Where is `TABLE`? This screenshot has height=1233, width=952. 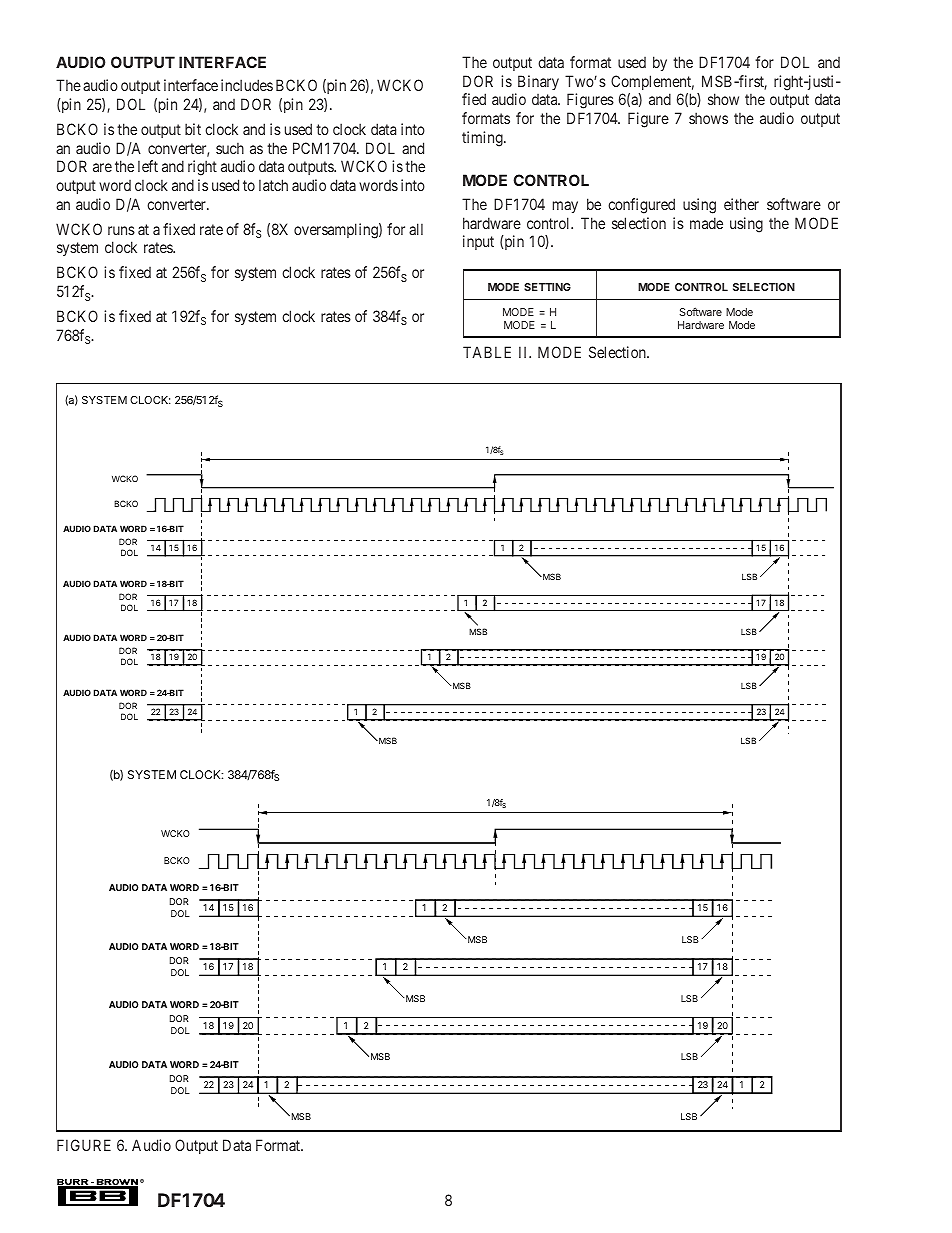 TABLE is located at coordinates (487, 352).
